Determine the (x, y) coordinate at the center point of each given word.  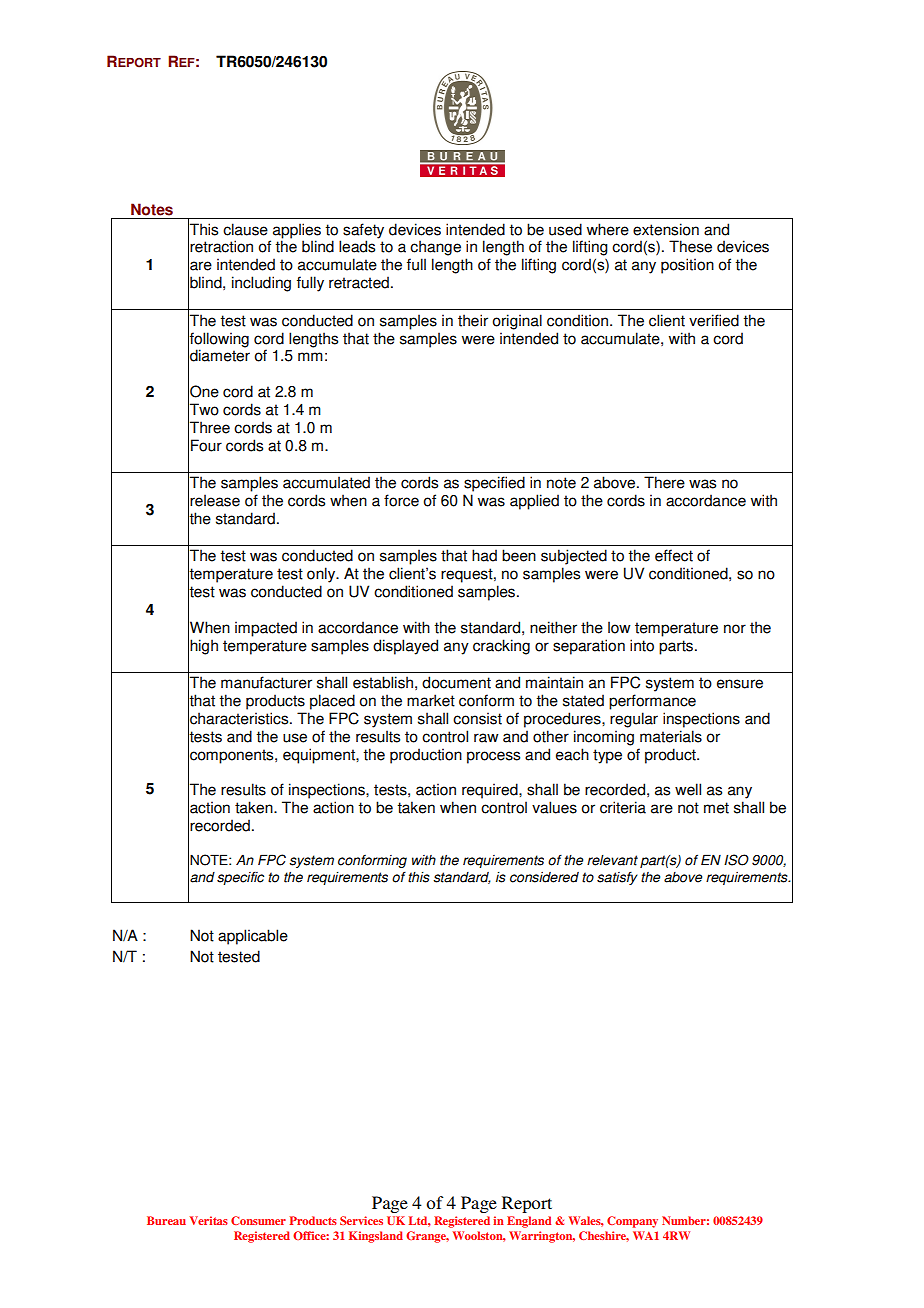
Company (632, 1222)
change (435, 248)
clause (245, 229)
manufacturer (266, 682)
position (687, 266)
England (529, 1222)
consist (477, 718)
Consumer (258, 1220)
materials (671, 736)
